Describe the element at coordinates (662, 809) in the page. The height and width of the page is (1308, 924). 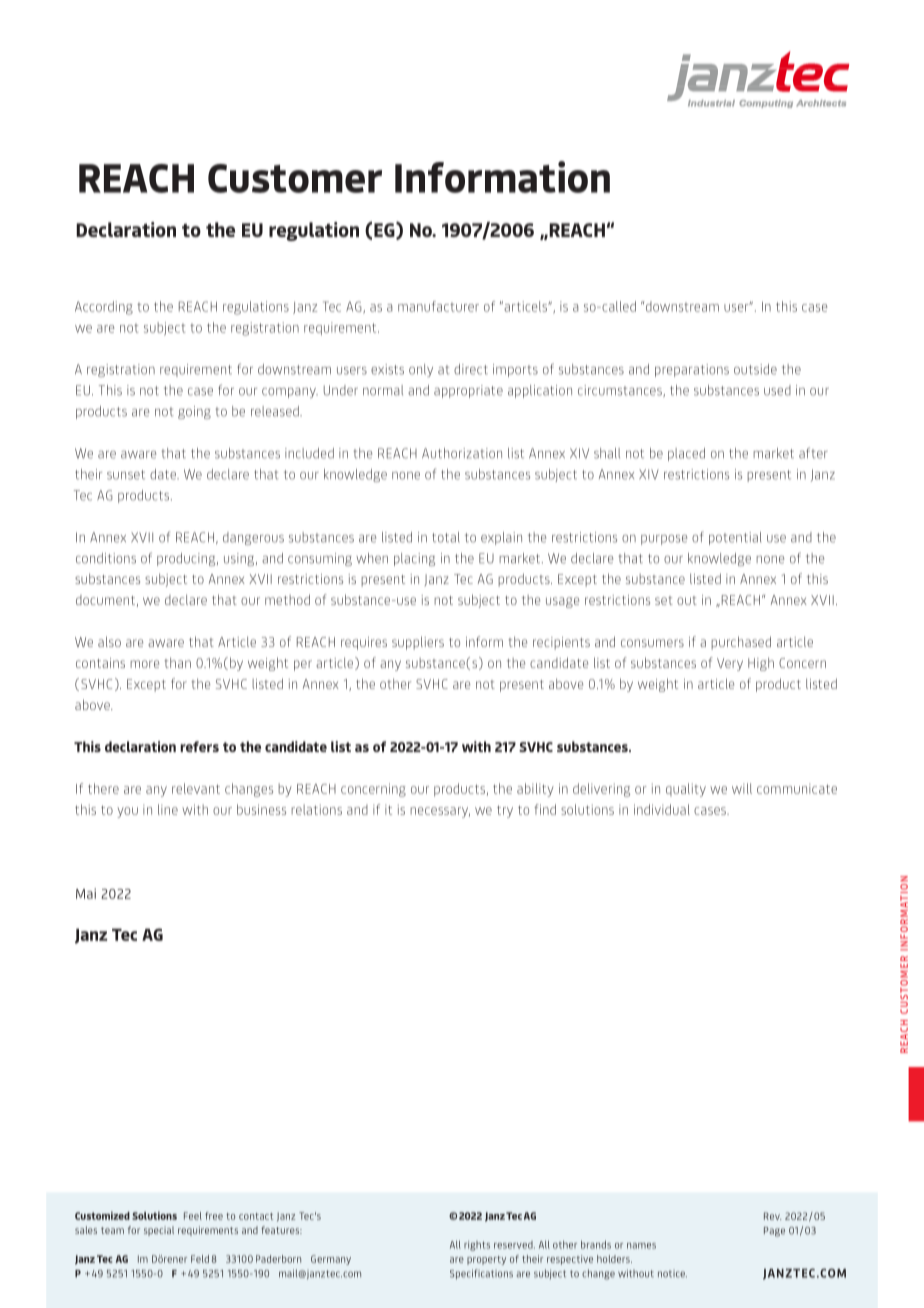
I see `individual` at that location.
